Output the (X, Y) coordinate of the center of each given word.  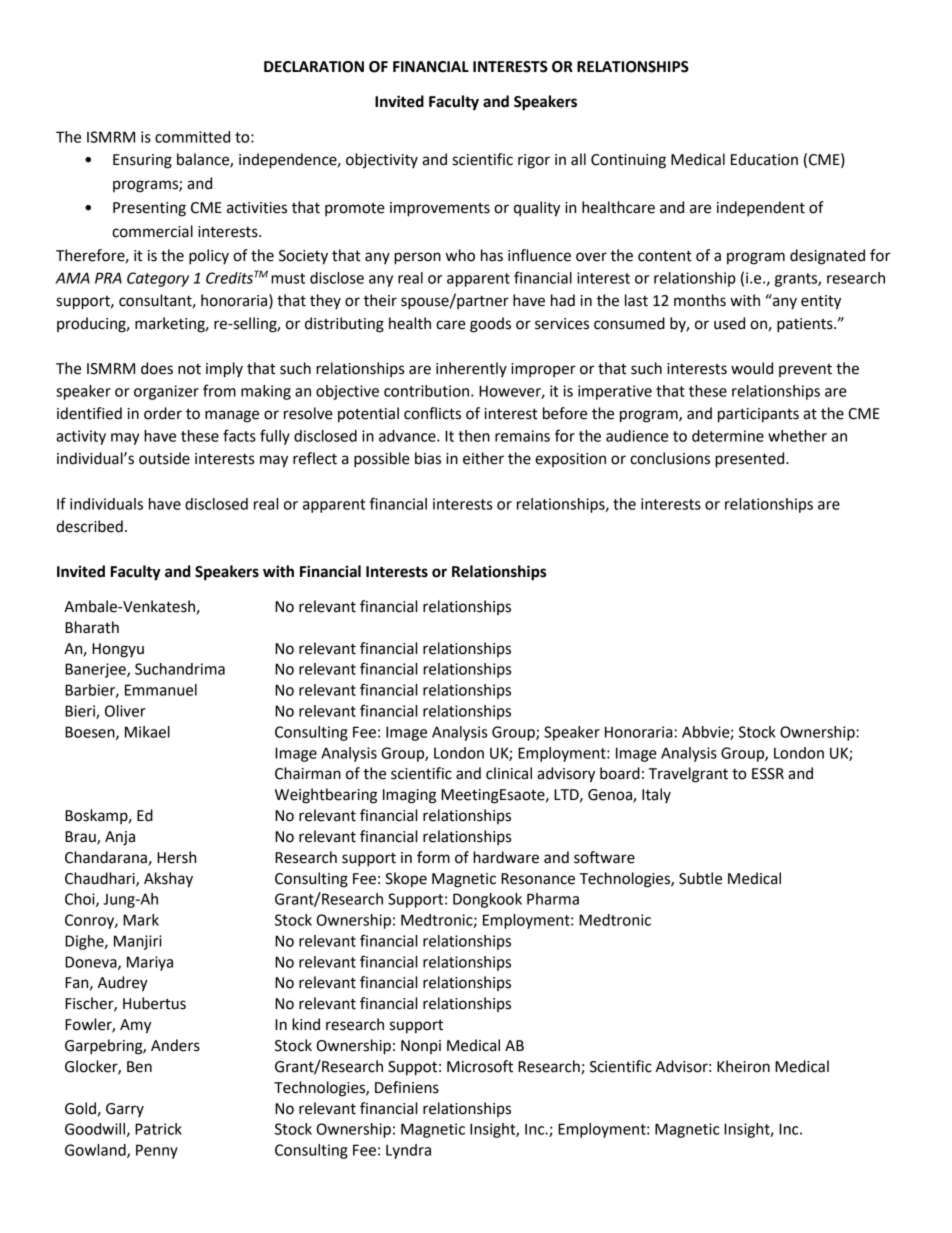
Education (764, 159)
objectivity (382, 160)
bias (428, 458)
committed (192, 137)
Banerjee (96, 670)
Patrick (158, 1129)
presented (751, 460)
